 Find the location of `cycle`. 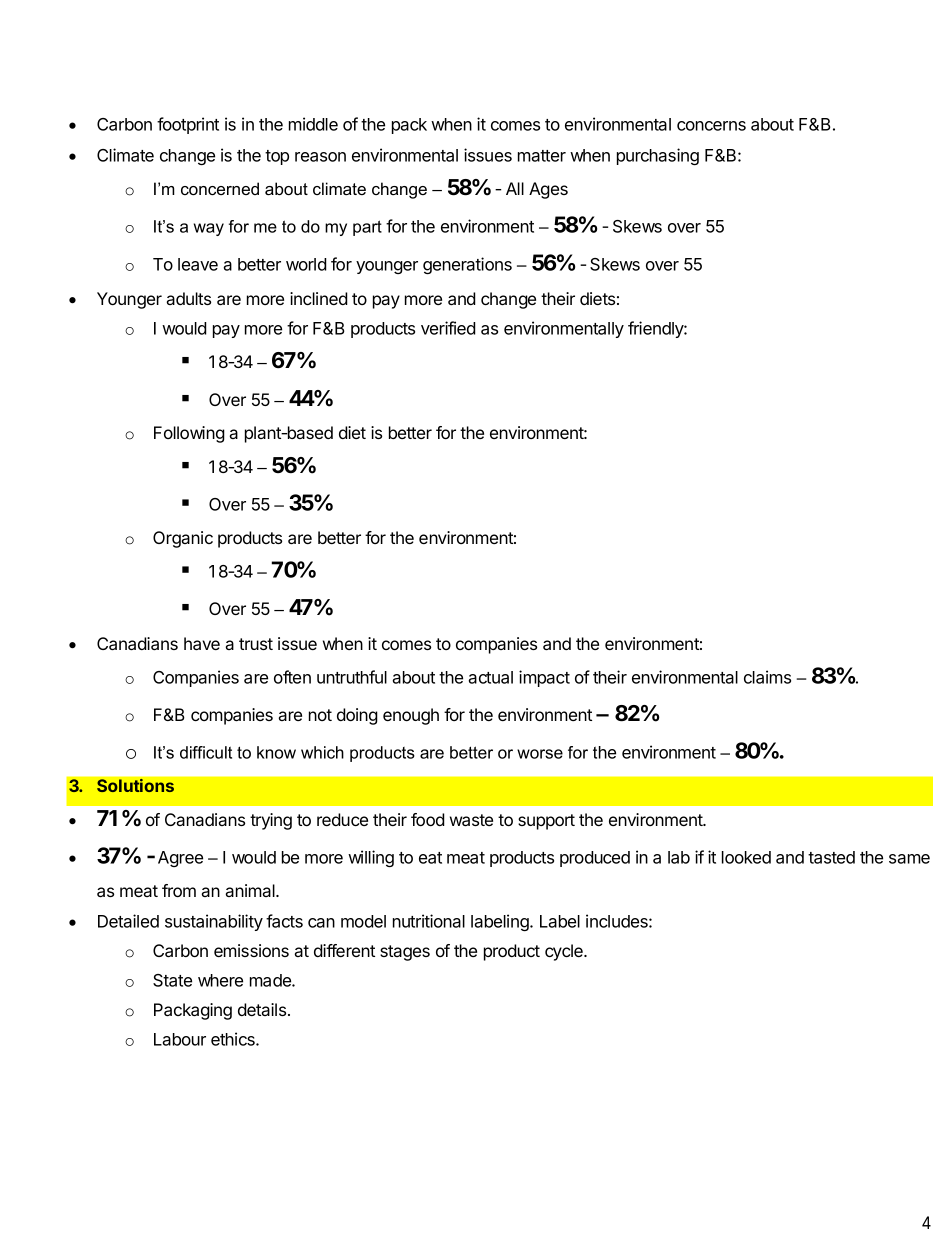

cycle is located at coordinates (565, 952).
